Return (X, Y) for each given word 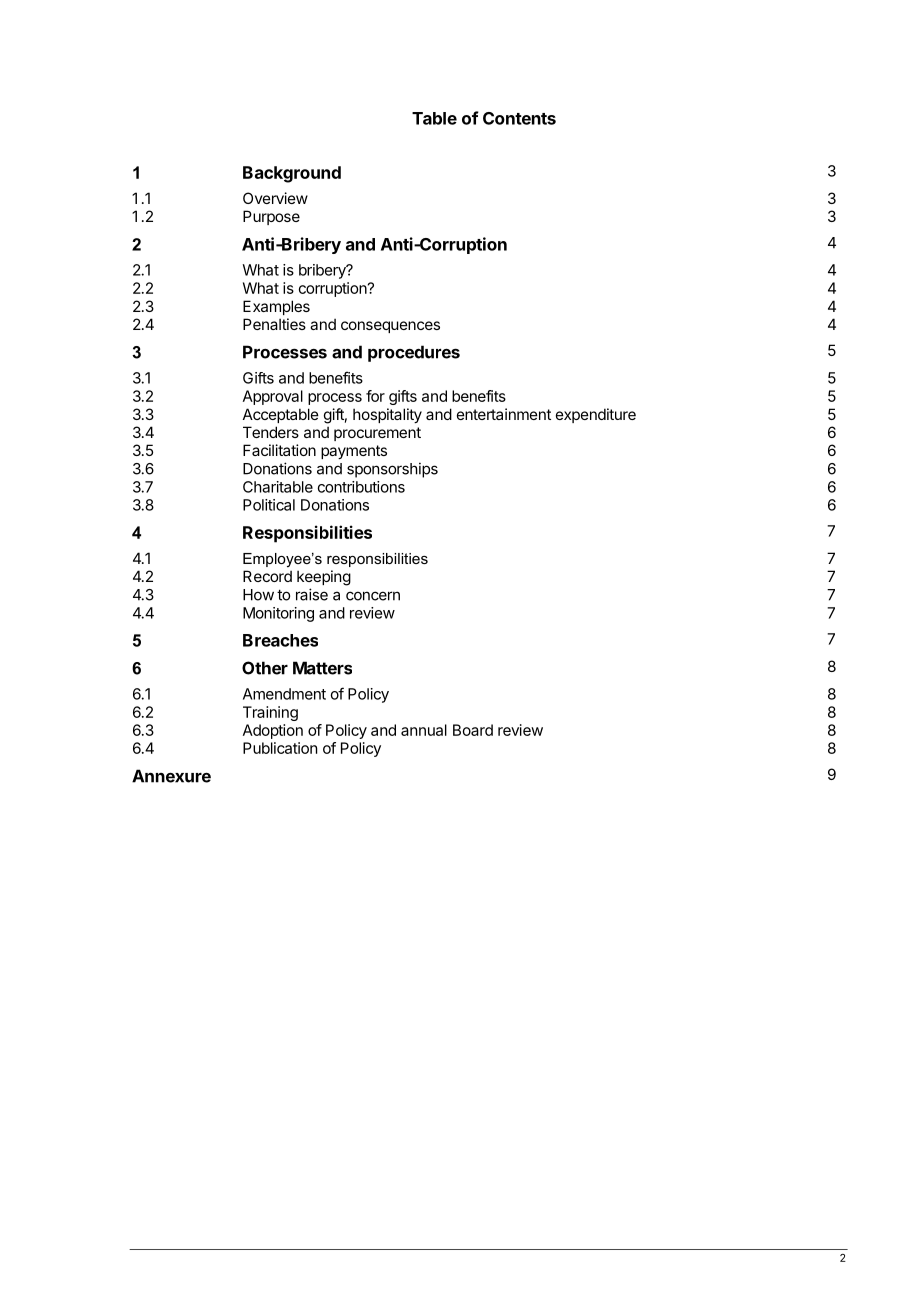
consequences (390, 327)
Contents (519, 118)
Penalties (274, 324)
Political (269, 505)
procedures (414, 353)
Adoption (273, 731)
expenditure (596, 415)
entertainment (504, 414)
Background (292, 174)
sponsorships (392, 470)
